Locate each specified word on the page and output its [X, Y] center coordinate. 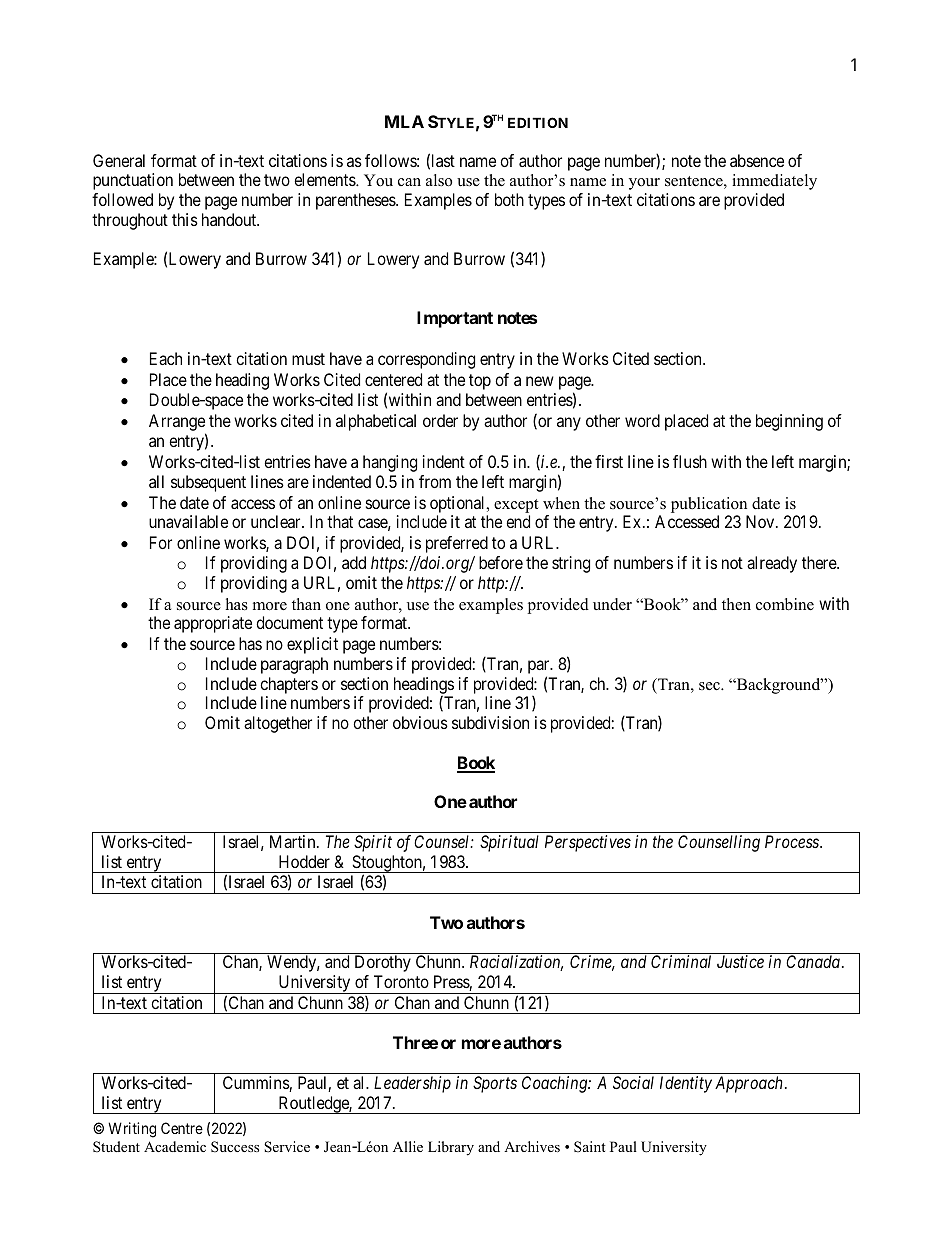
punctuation [133, 181]
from [435, 481]
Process [793, 841]
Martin [294, 841]
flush [690, 461]
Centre [182, 1128]
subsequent [208, 483]
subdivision [490, 722]
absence [757, 160]
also [439, 180]
